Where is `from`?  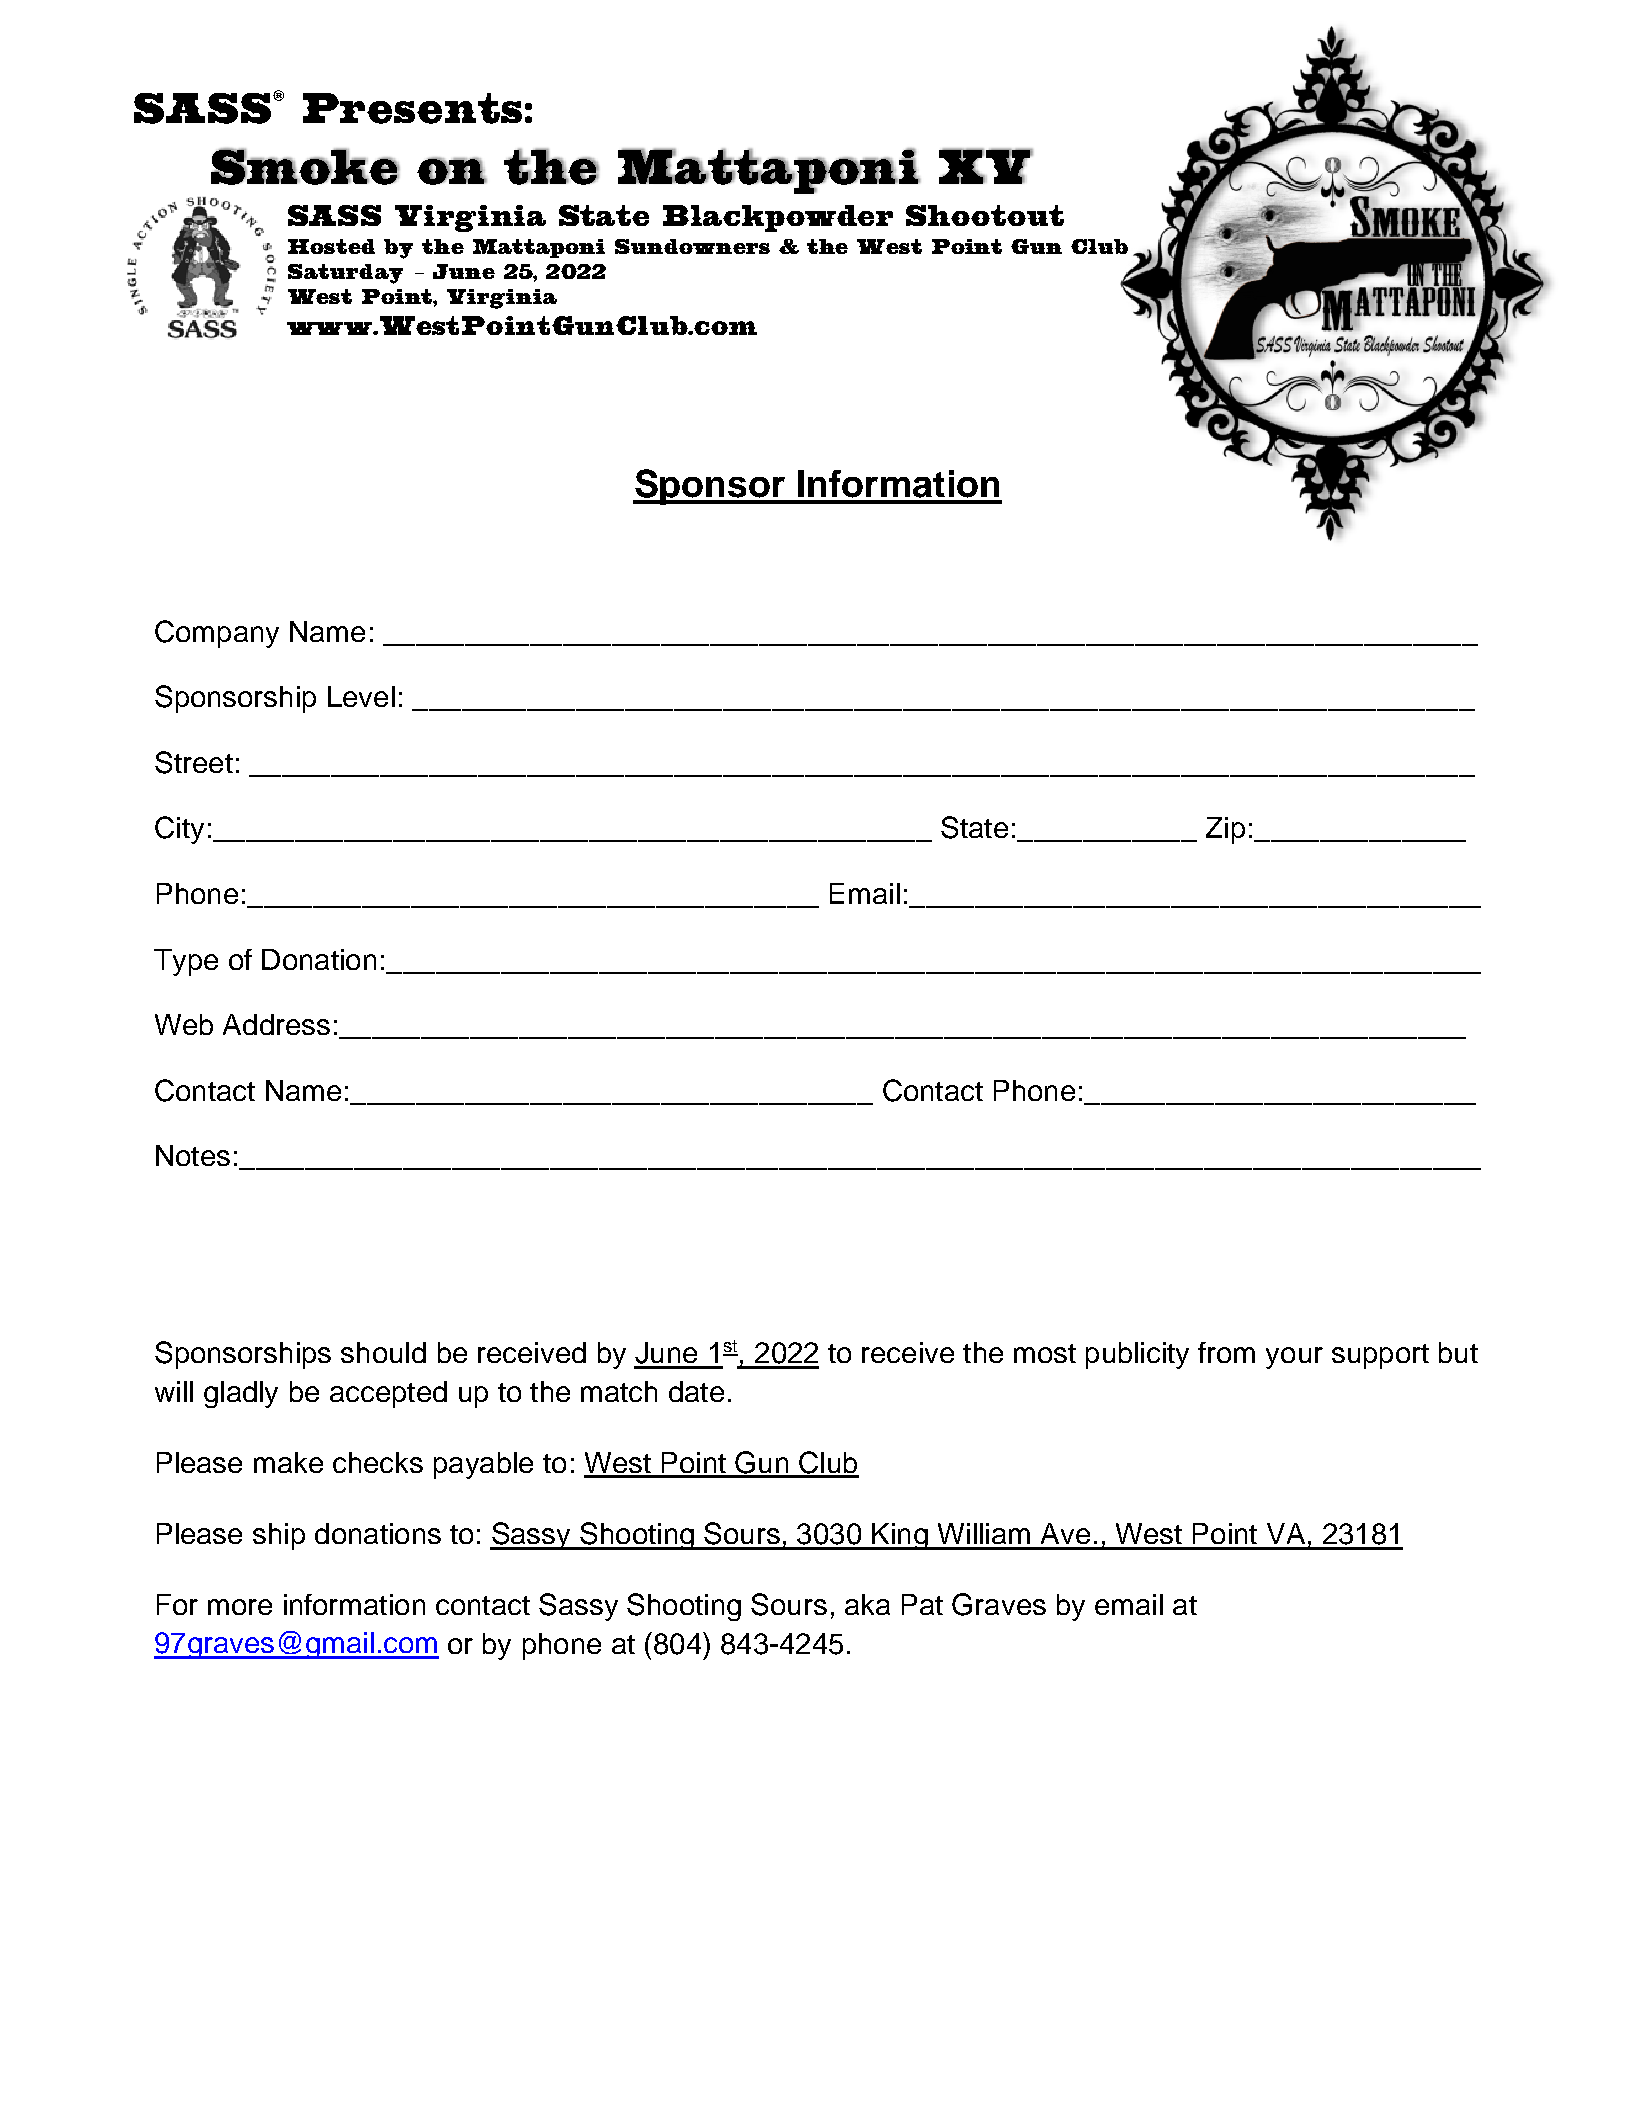 from is located at coordinates (1226, 1352).
